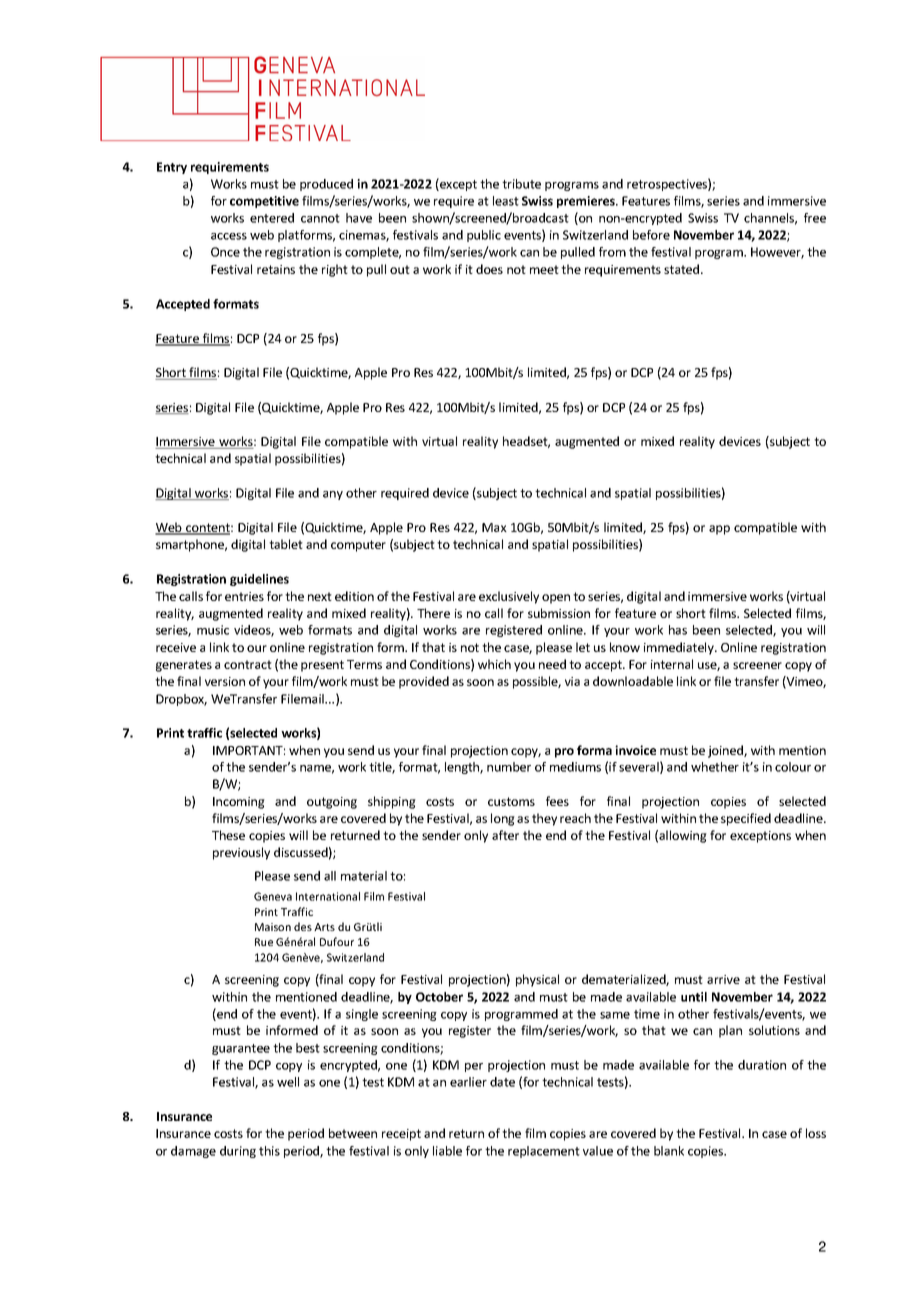 The height and width of the screenshot is (1308, 924). What do you see at coordinates (489, 269) in the screenshot?
I see `does` at bounding box center [489, 269].
